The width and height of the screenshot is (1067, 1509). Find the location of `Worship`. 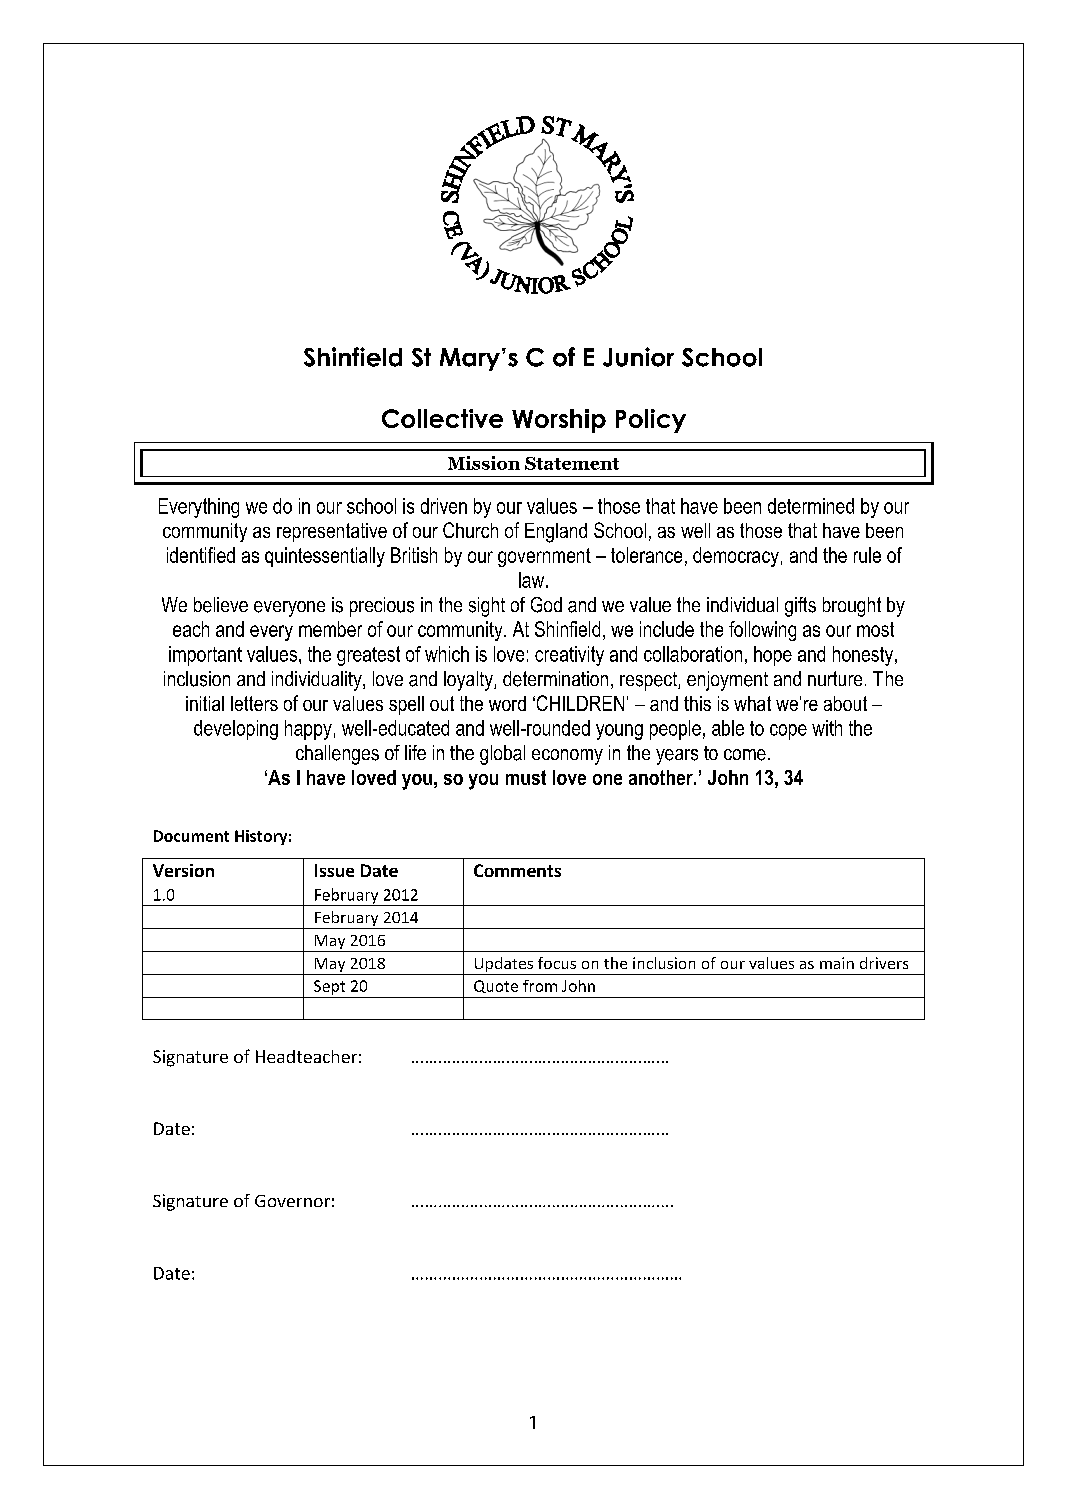

Worship is located at coordinates (559, 421).
